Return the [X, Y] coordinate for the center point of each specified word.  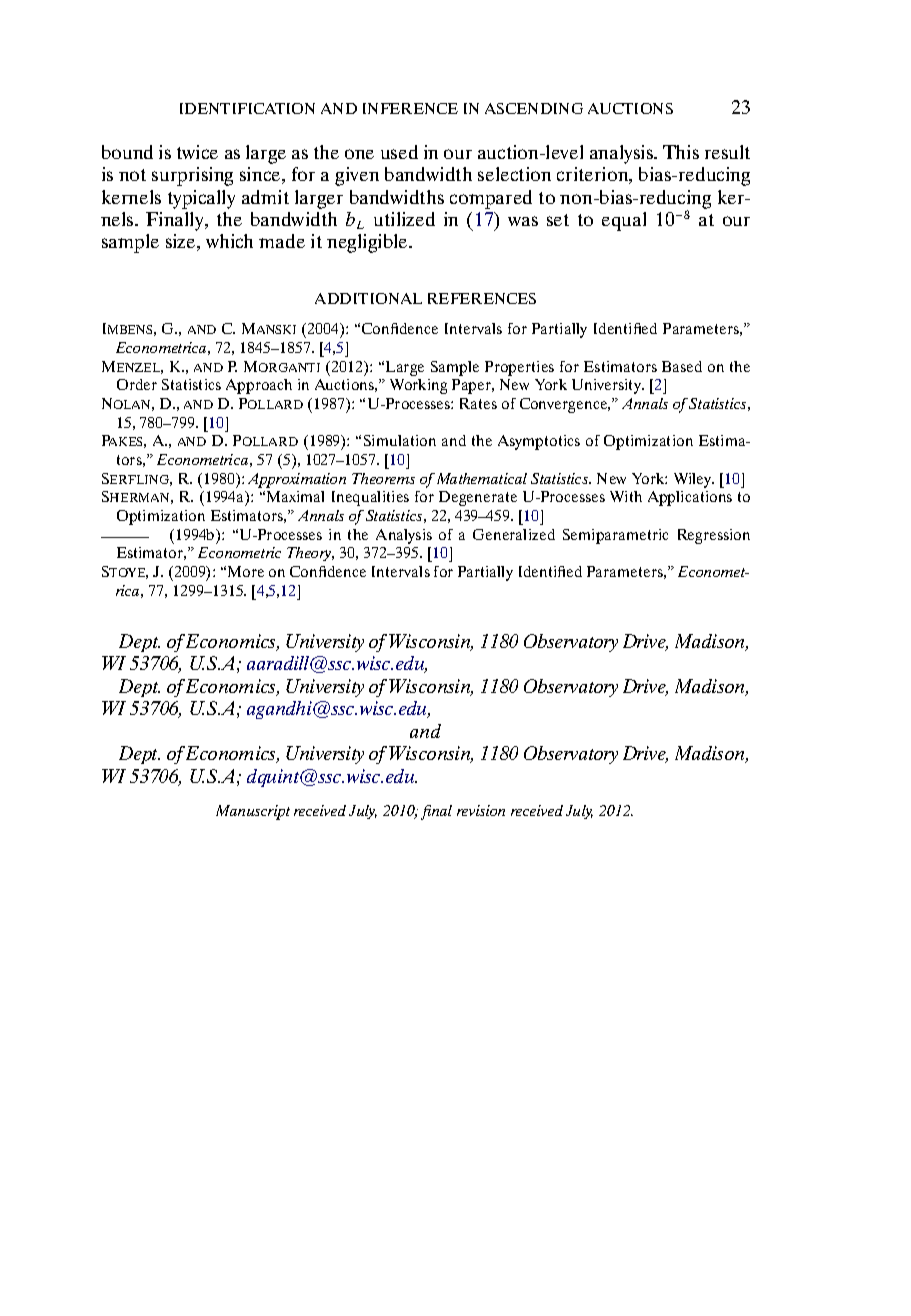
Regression [714, 536]
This [681, 152]
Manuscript [253, 812]
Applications [690, 498]
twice [197, 152]
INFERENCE [410, 108]
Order [137, 384]
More [246, 571]
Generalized [514, 534]
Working [418, 386]
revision [481, 810]
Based [682, 366]
